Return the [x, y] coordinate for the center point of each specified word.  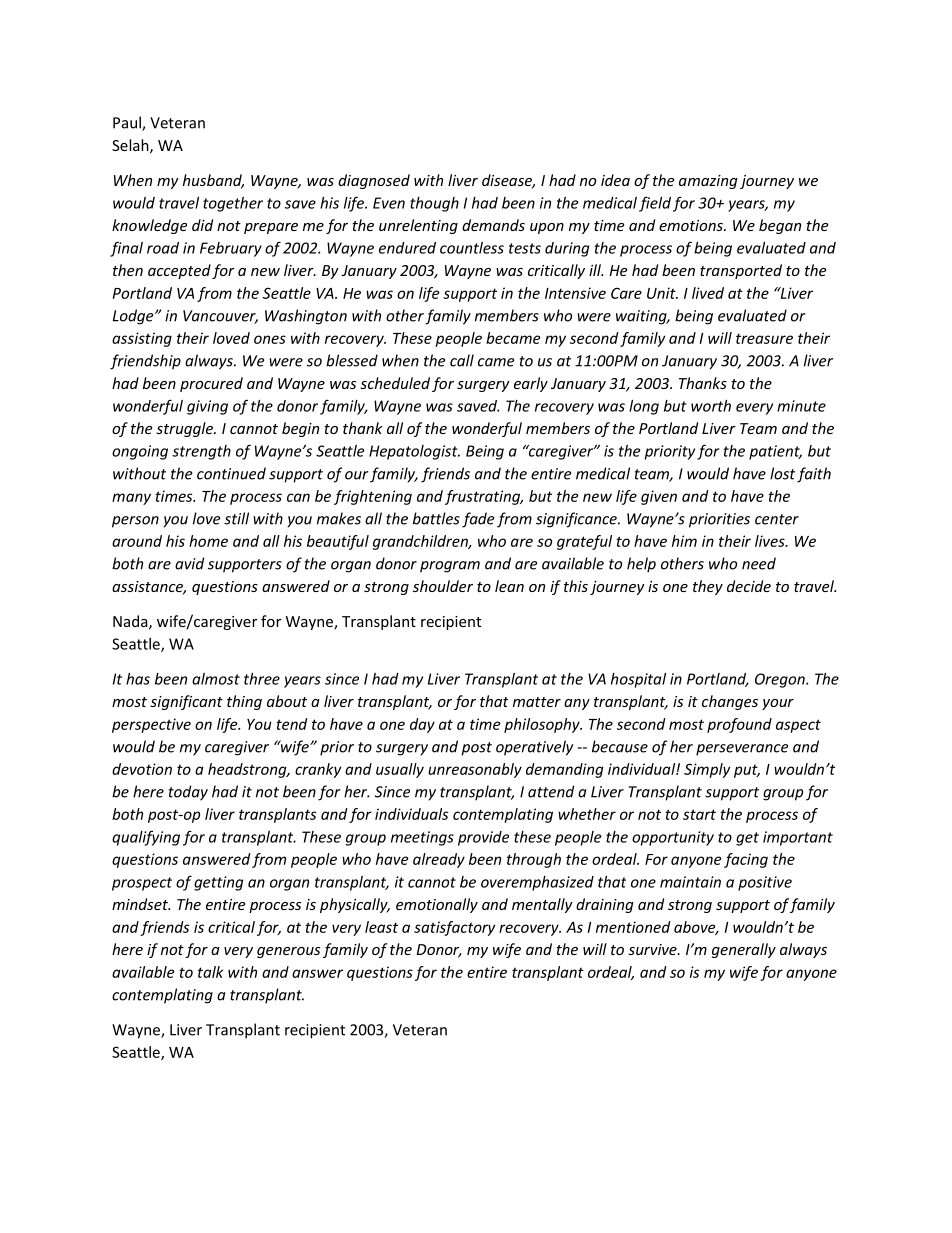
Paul [128, 123]
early [531, 384]
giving [207, 407]
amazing [708, 182]
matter [537, 702]
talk [210, 972]
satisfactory [454, 928]
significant [186, 702]
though [434, 204]
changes [730, 702]
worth [711, 406]
